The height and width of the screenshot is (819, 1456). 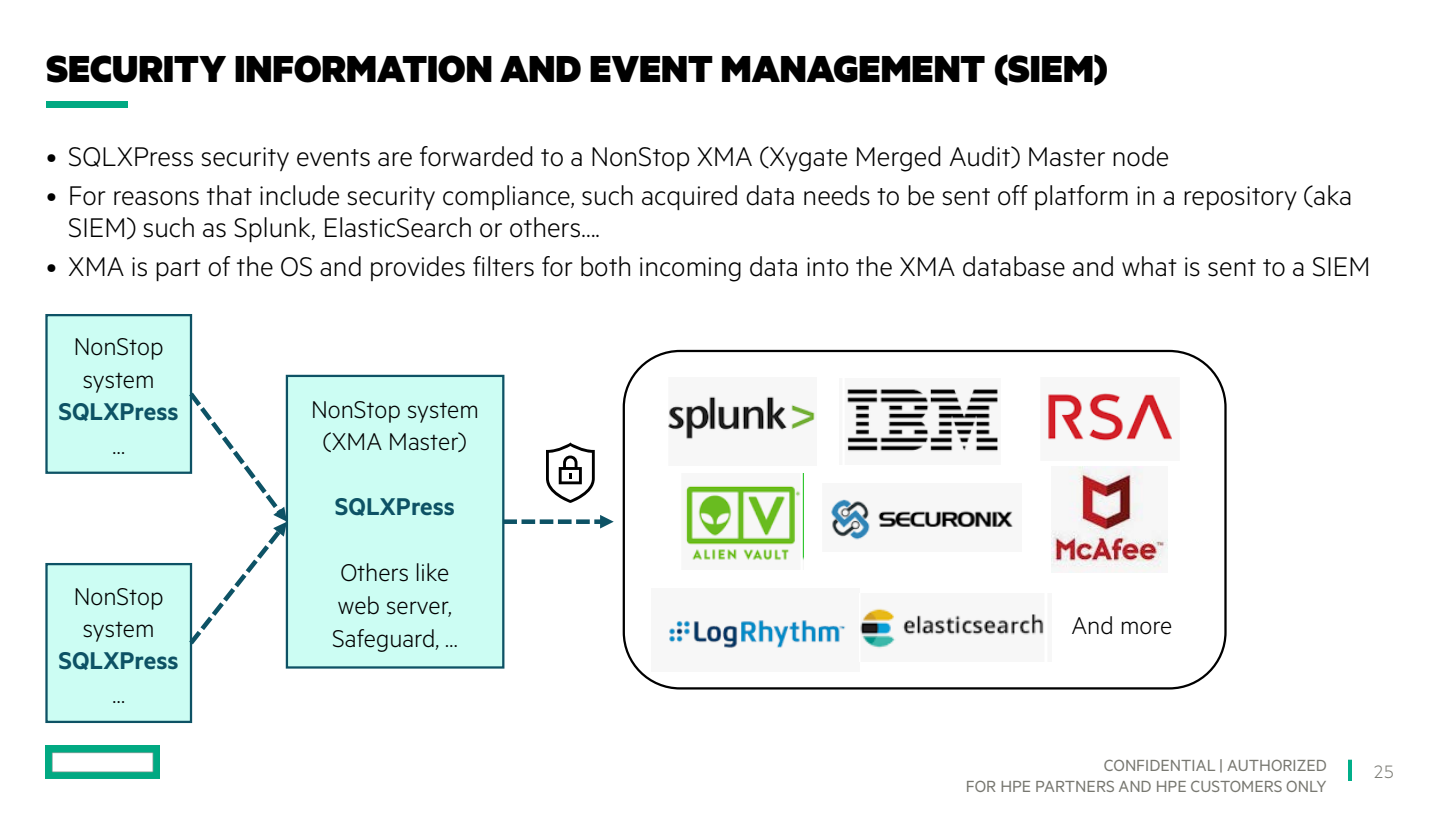 I want to click on MANAGEMENT, so click(x=853, y=69).
